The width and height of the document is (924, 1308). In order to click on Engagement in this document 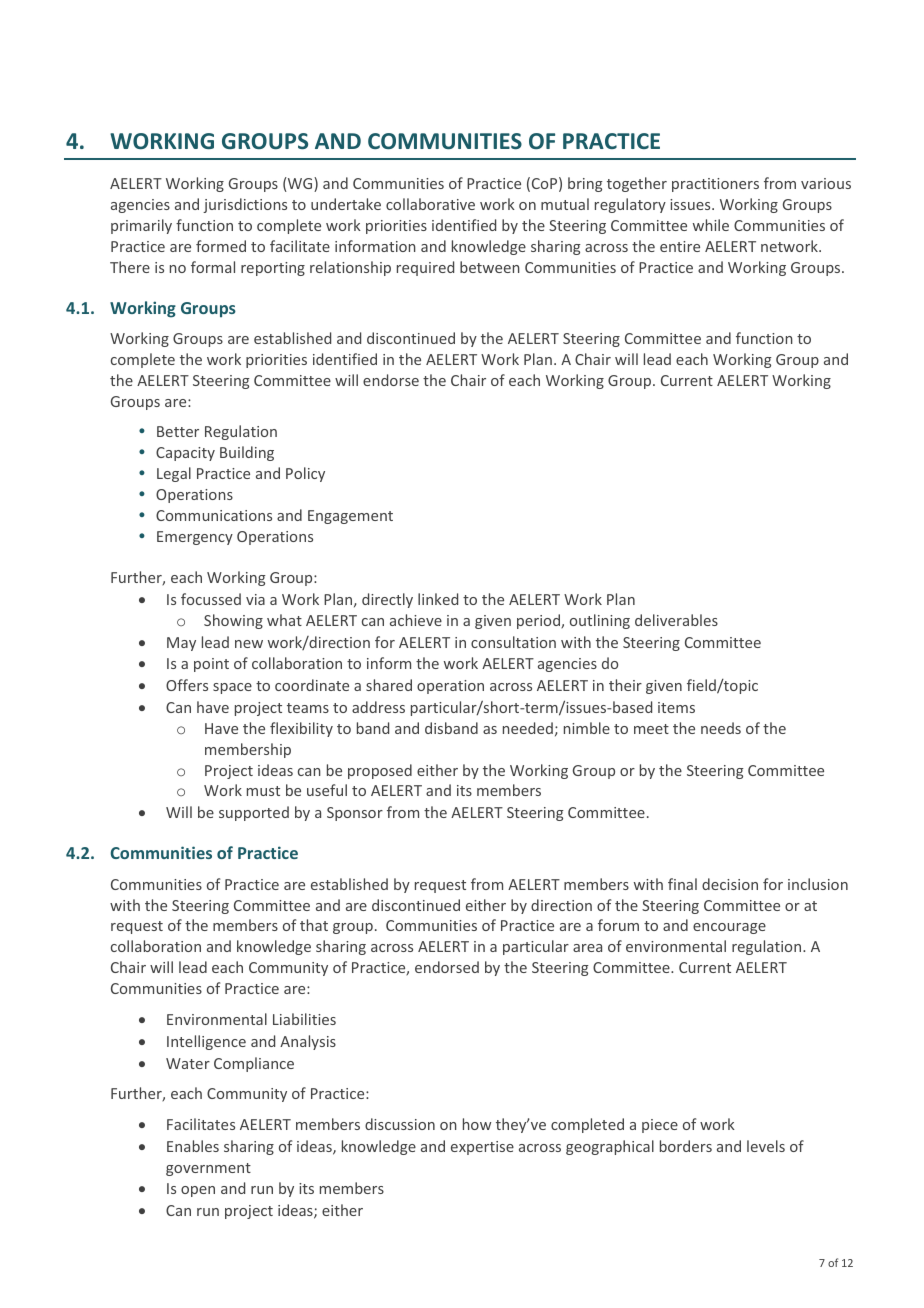, I will do `click(350, 517)`.
